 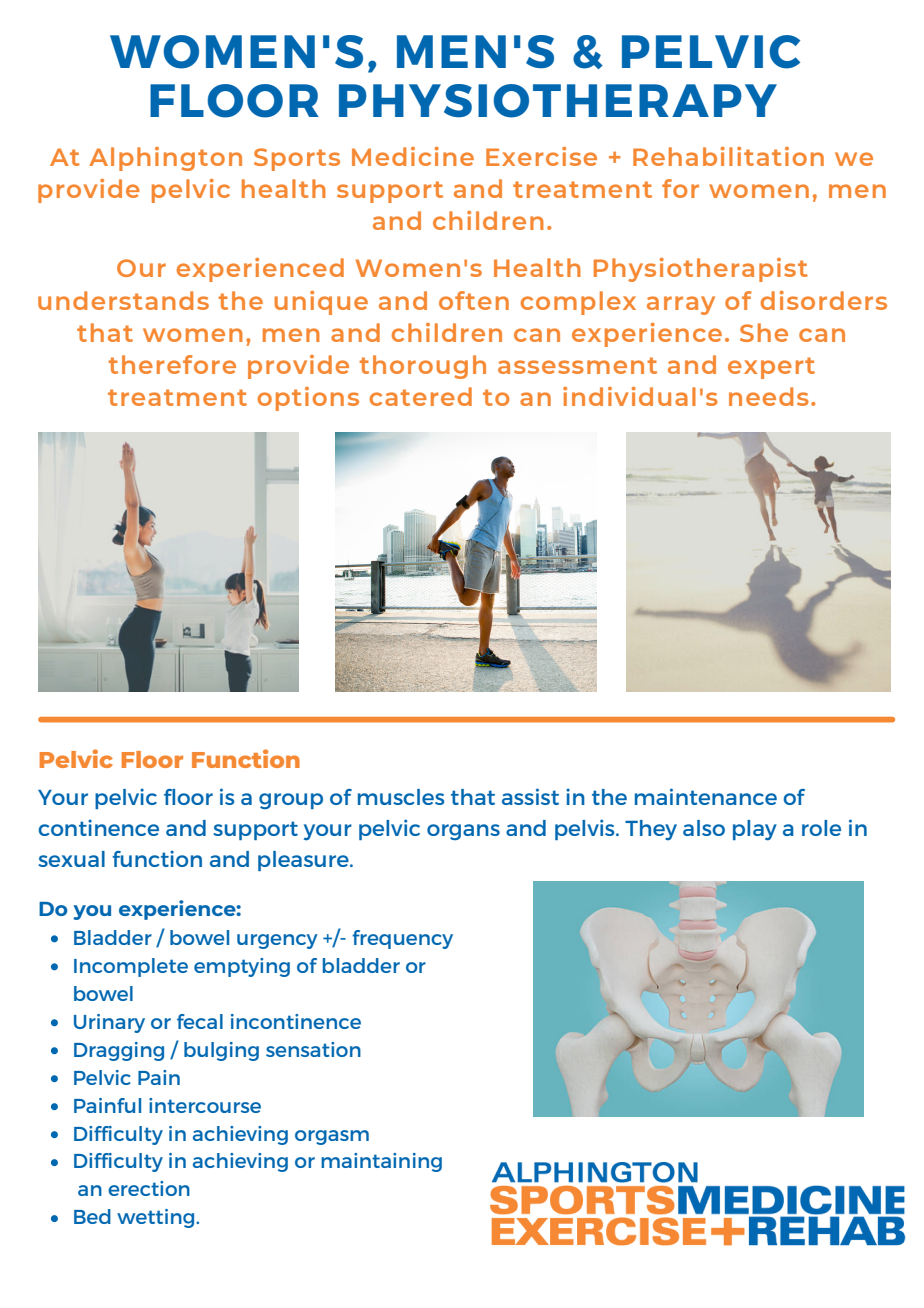 I want to click on maintenance, so click(x=706, y=796).
